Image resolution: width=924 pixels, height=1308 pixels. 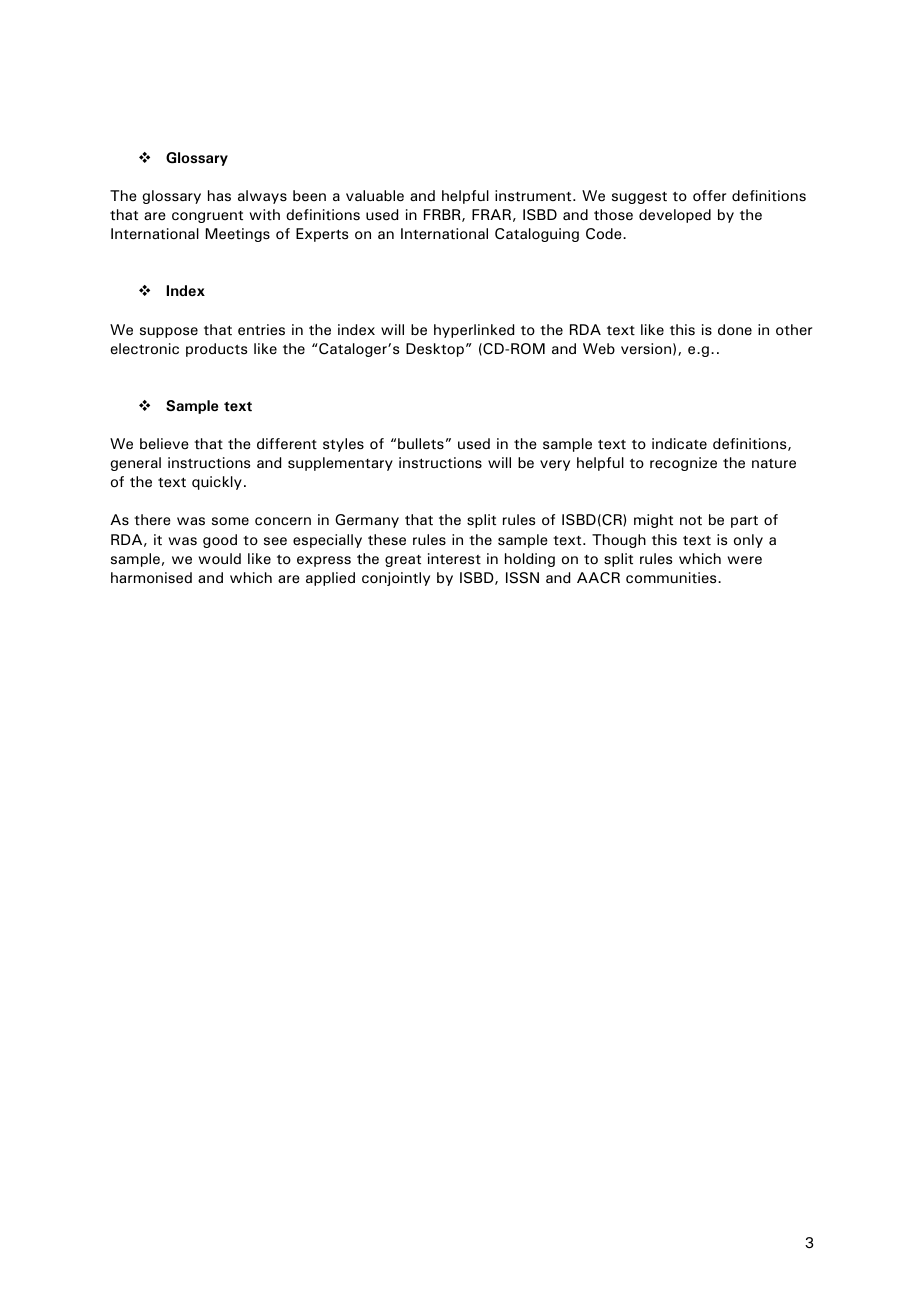 What do you see at coordinates (435, 350) in the document?
I see `Desktop` at bounding box center [435, 350].
